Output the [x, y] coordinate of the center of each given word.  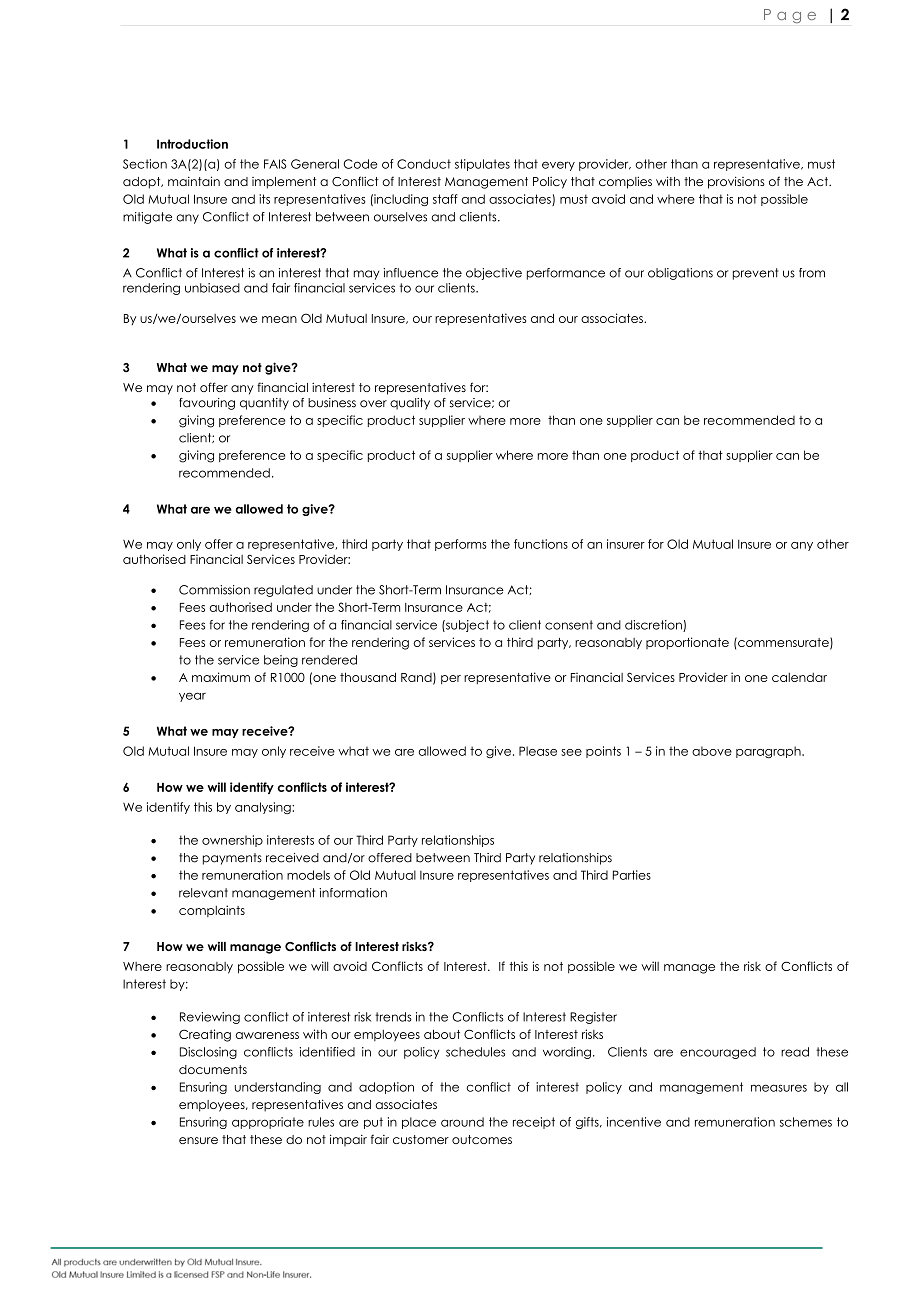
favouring [207, 404]
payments [232, 859]
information [353, 893]
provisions [736, 182]
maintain [194, 181]
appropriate [268, 1123]
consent [569, 625]
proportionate [687, 643]
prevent [756, 274]
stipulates [482, 165]
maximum [221, 677]
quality [410, 404]
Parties [632, 875]
